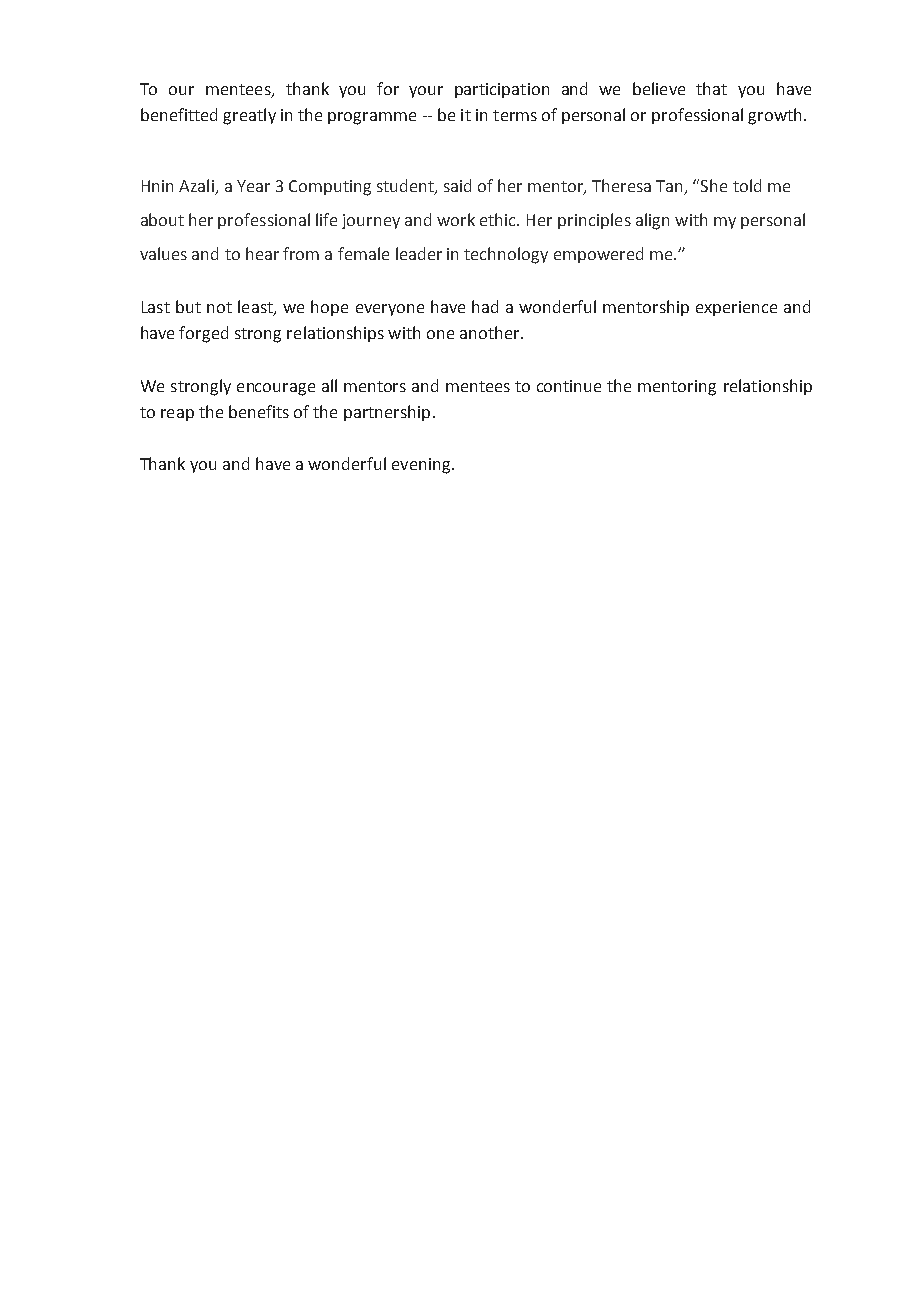 This screenshot has width=924, height=1308. Describe the element at coordinates (276, 389) in the screenshot. I see `encourage` at that location.
